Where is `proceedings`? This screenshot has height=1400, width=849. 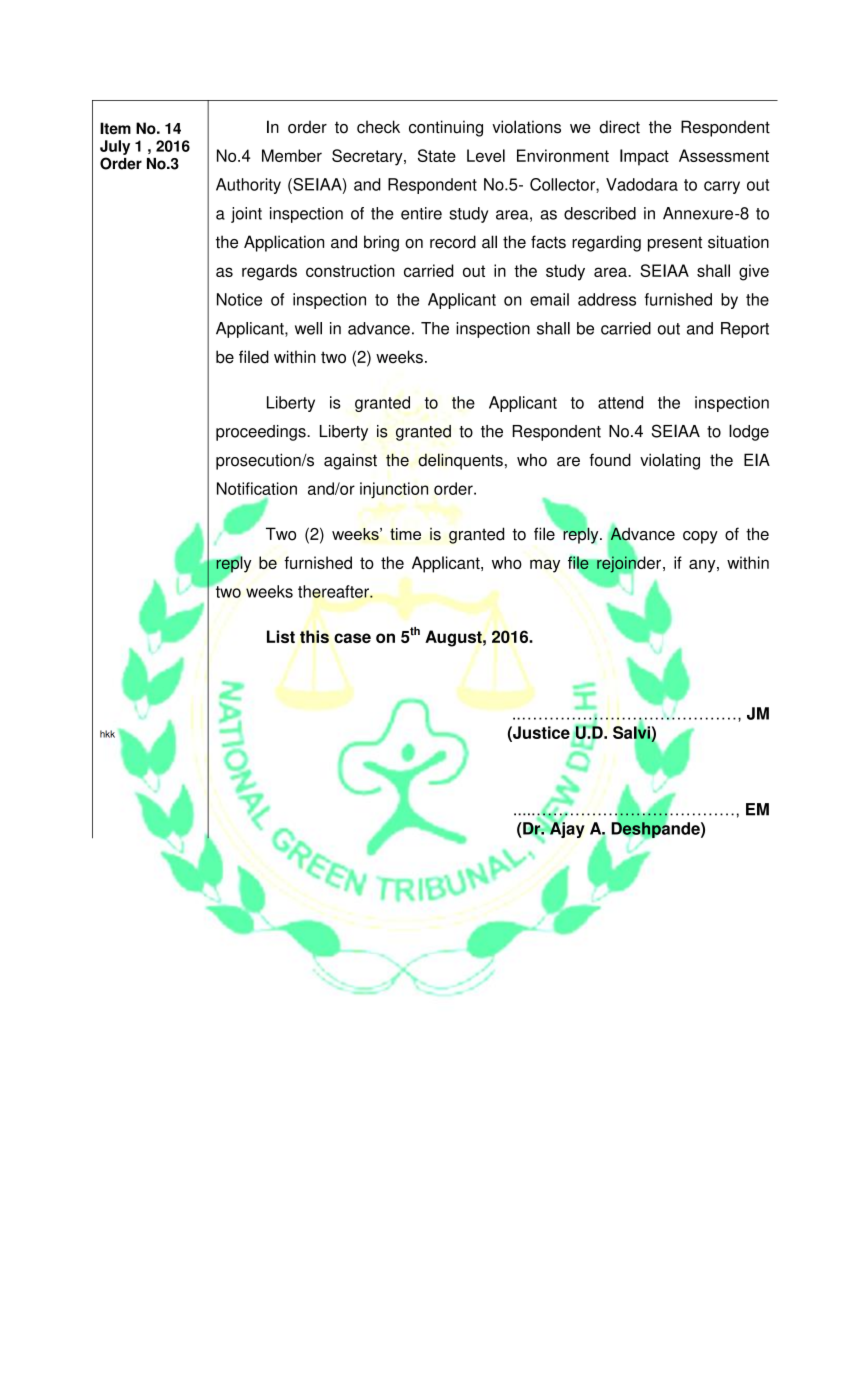
proceedings is located at coordinates (262, 433).
